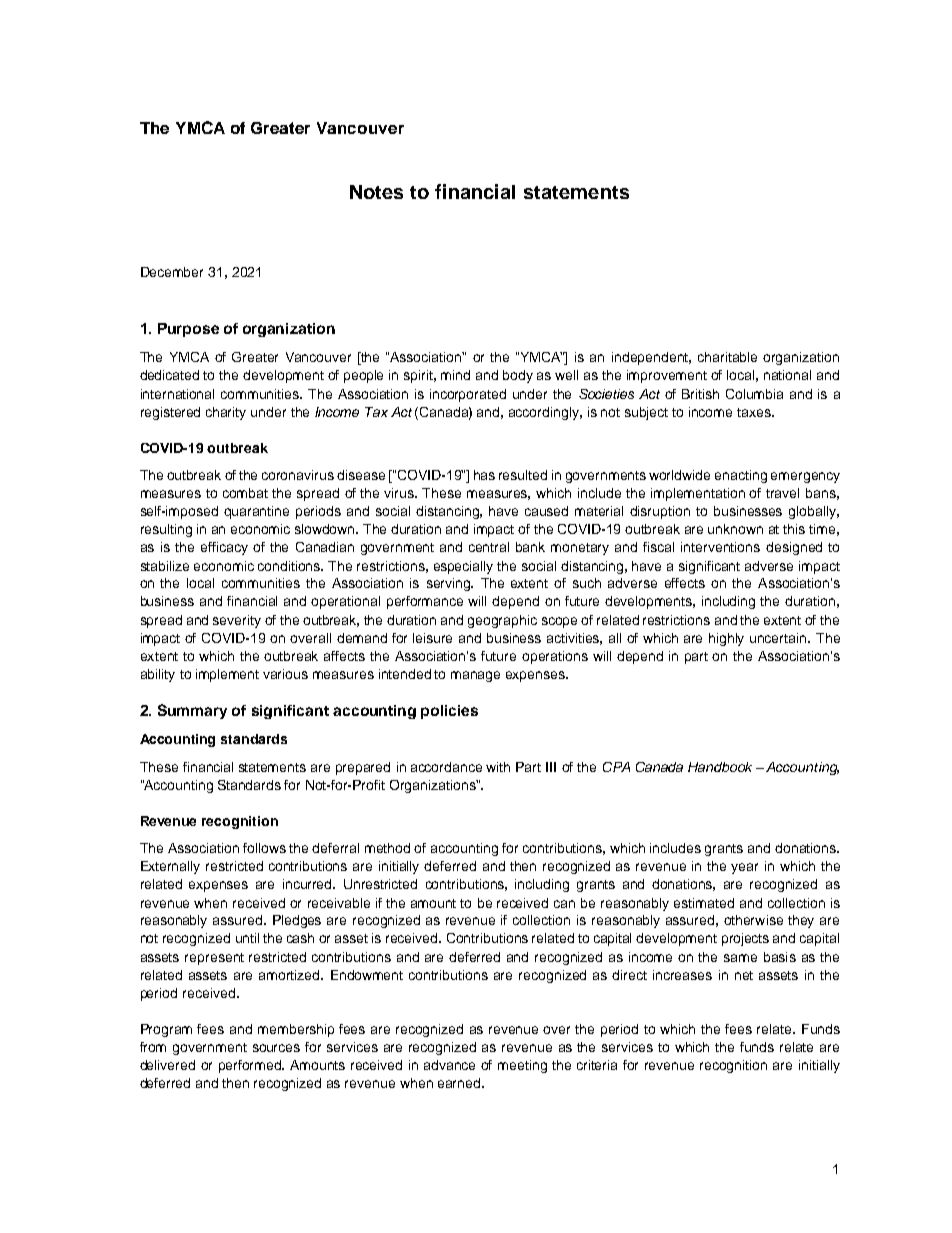 This page has height=1233, width=952. I want to click on Notes, so click(376, 192).
